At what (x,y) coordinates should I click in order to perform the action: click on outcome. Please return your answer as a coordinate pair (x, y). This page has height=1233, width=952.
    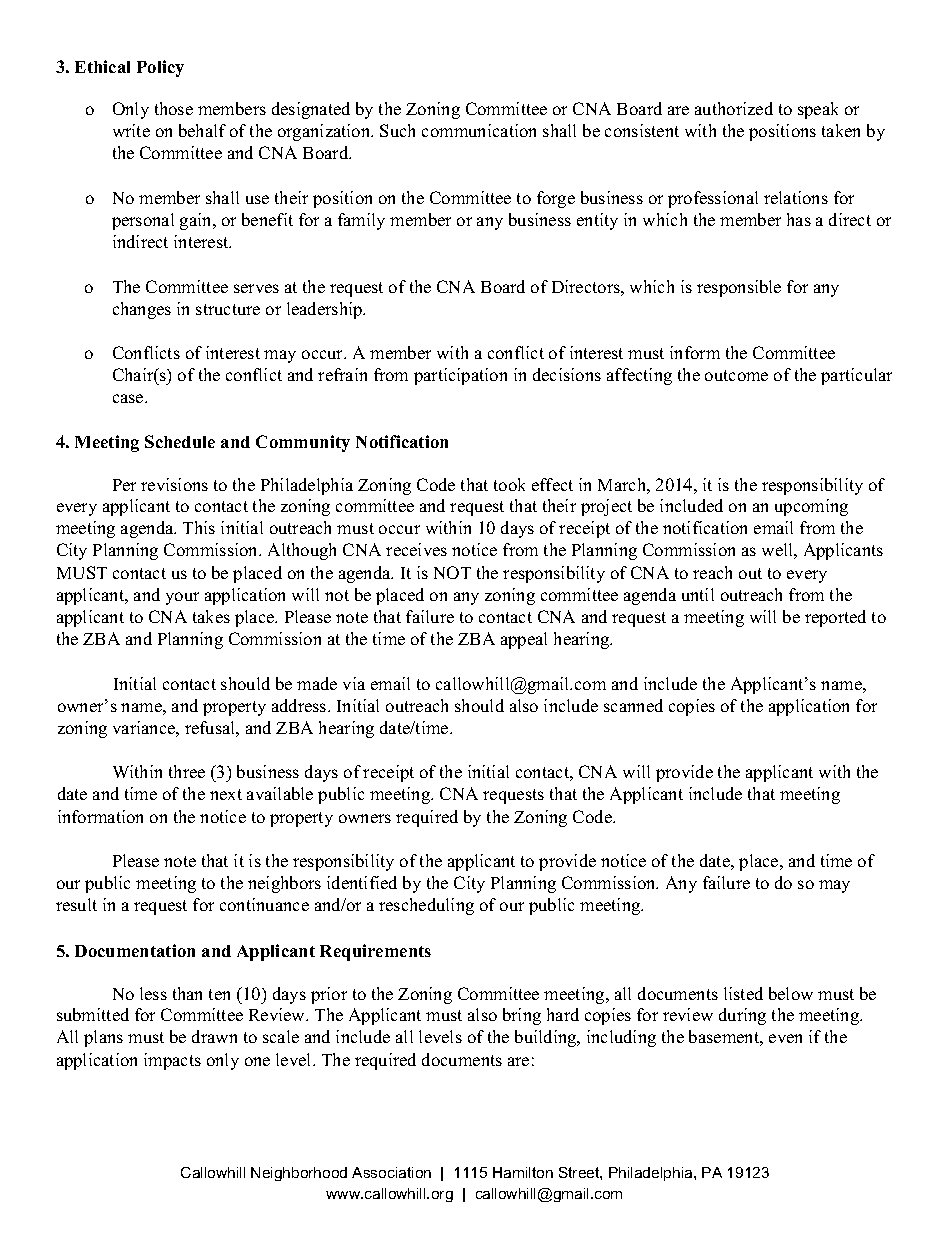
    Looking at the image, I should click on (736, 375).
